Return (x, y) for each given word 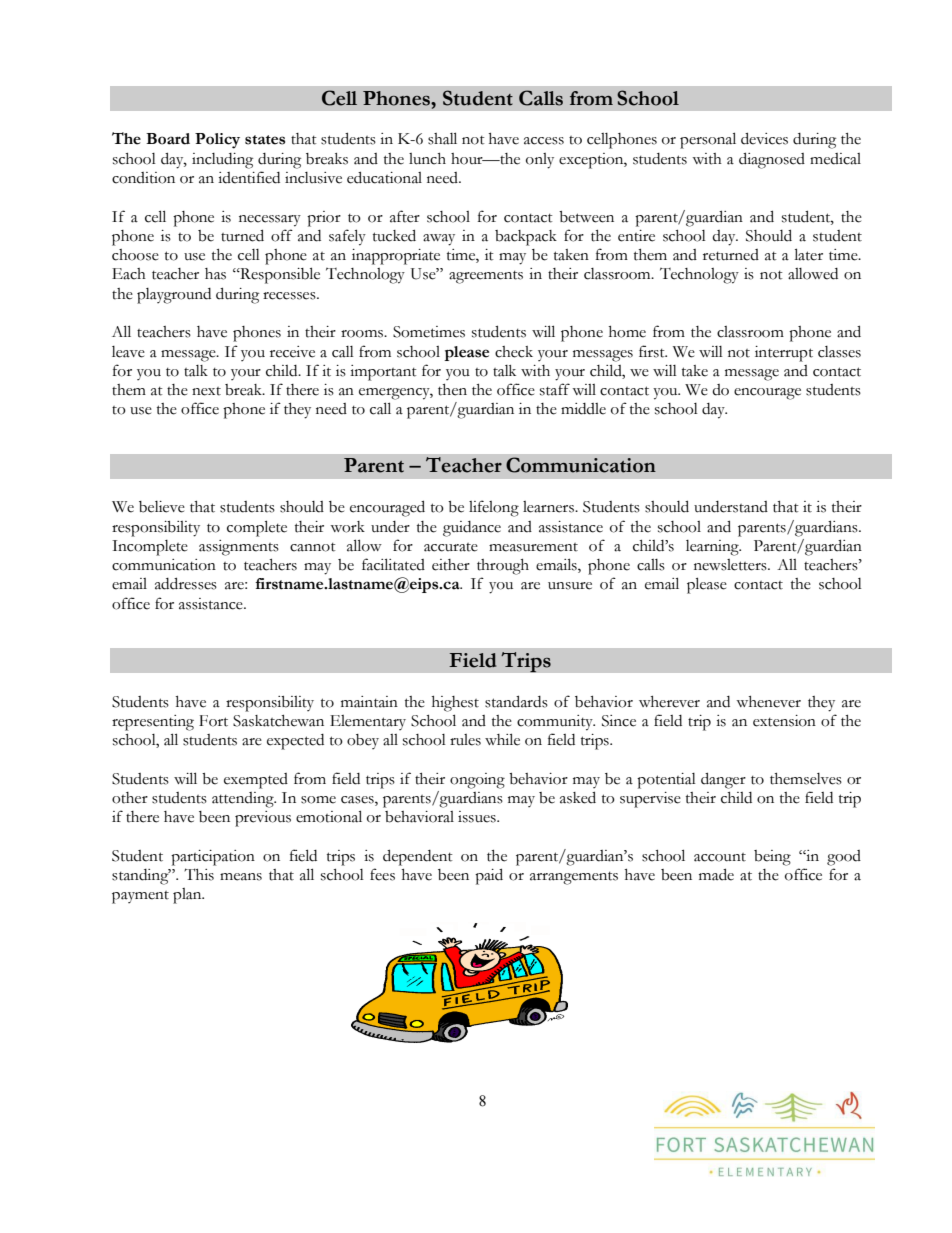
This (199, 874)
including (222, 161)
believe (162, 507)
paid (489, 876)
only (540, 161)
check (514, 352)
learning (713, 548)
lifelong (494, 508)
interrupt (784, 354)
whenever (768, 702)
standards (516, 701)
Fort (213, 721)
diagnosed (772, 160)
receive (292, 352)
